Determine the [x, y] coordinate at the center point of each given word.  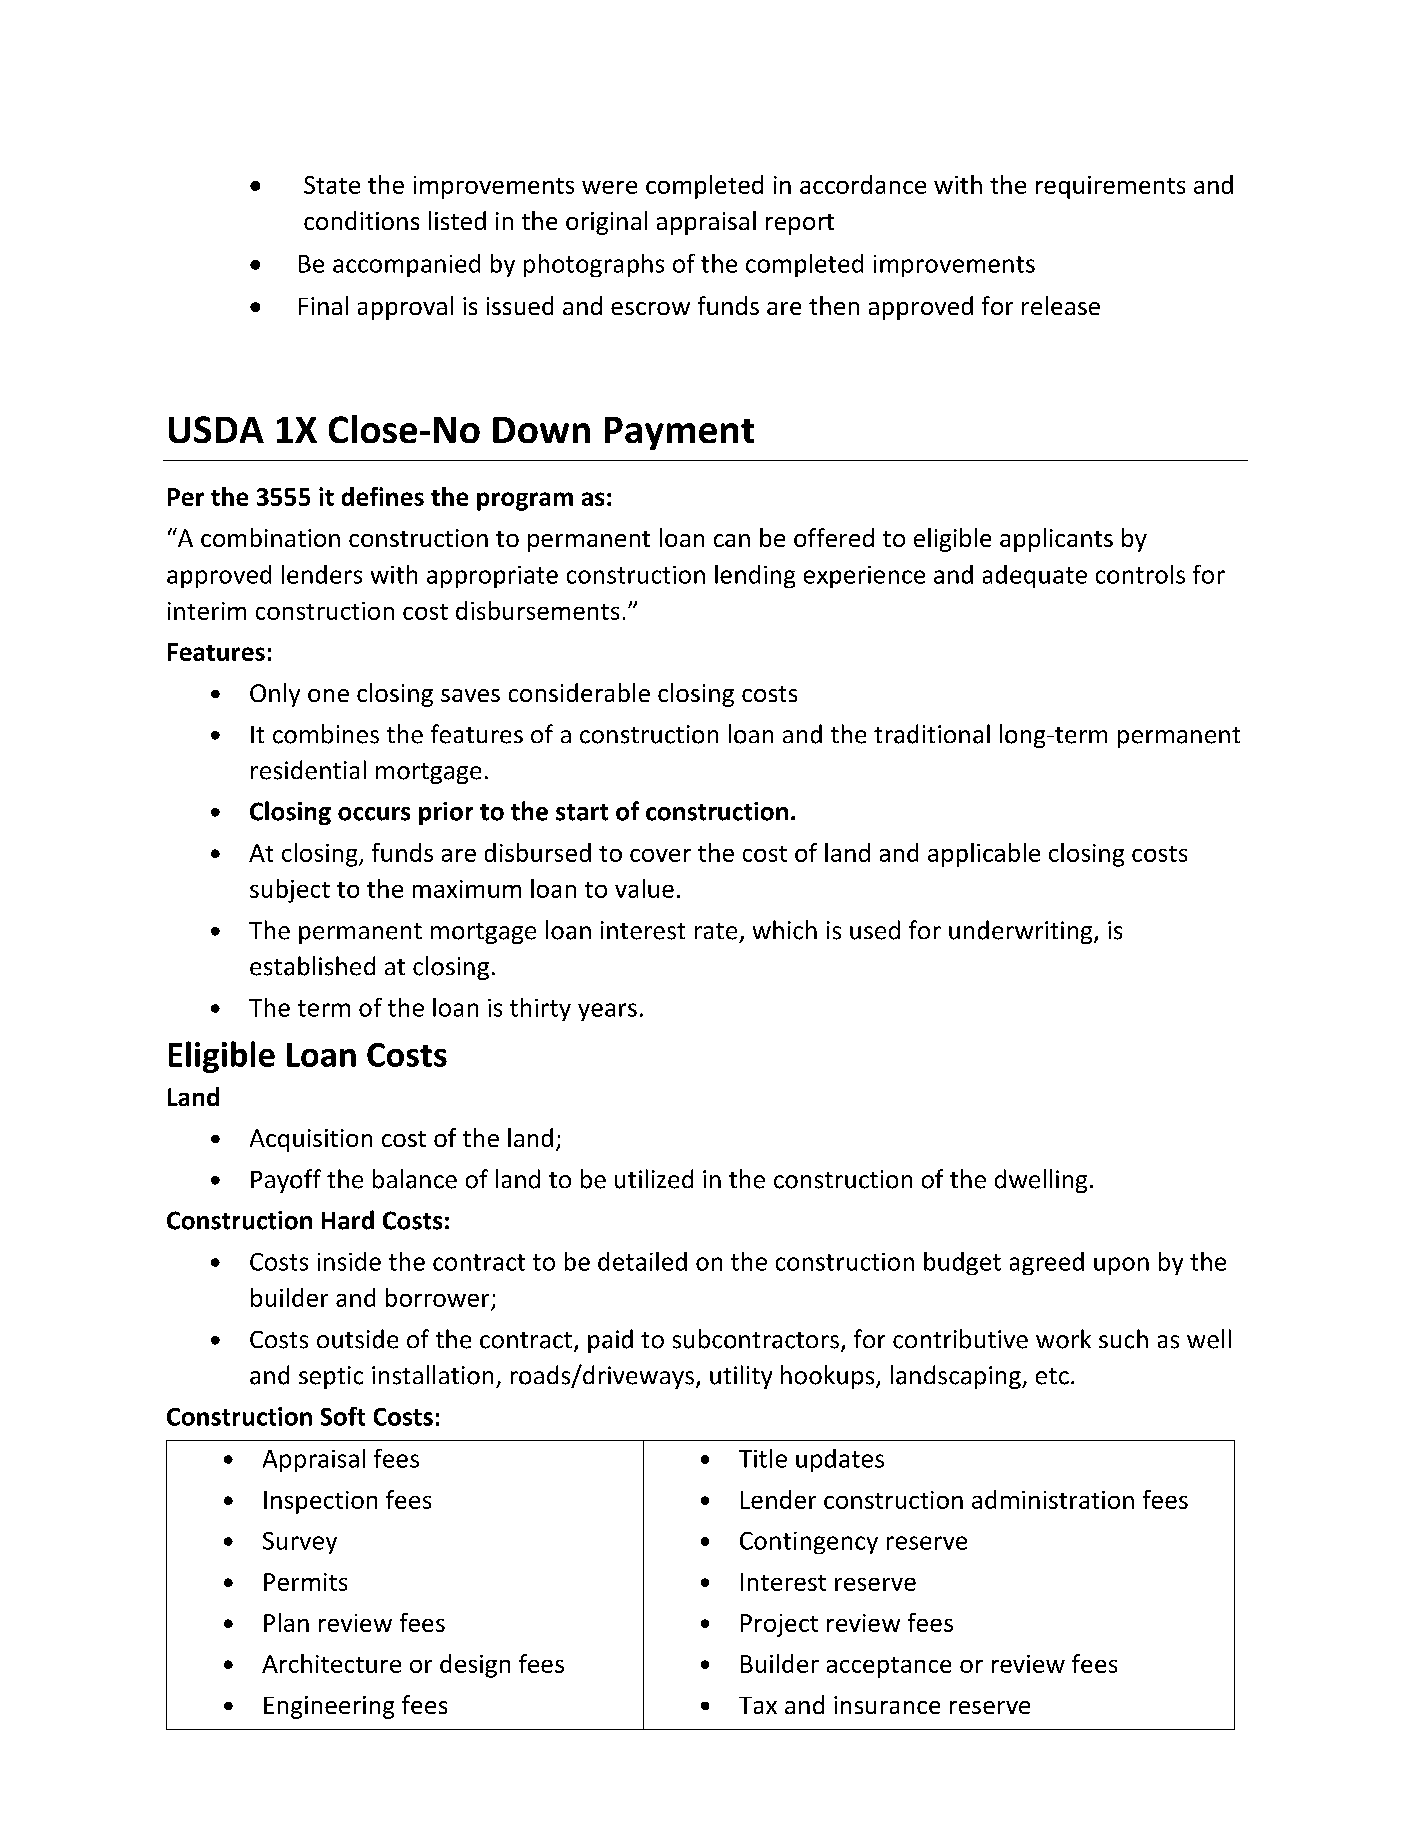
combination [270, 537]
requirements [1110, 187]
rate [716, 931]
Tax [758, 1705]
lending [755, 576]
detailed [642, 1261]
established [312, 966]
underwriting [1022, 932]
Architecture [331, 1663]
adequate [1035, 576]
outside [357, 1339]
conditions [361, 220]
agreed [1047, 1263]
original [606, 223]
